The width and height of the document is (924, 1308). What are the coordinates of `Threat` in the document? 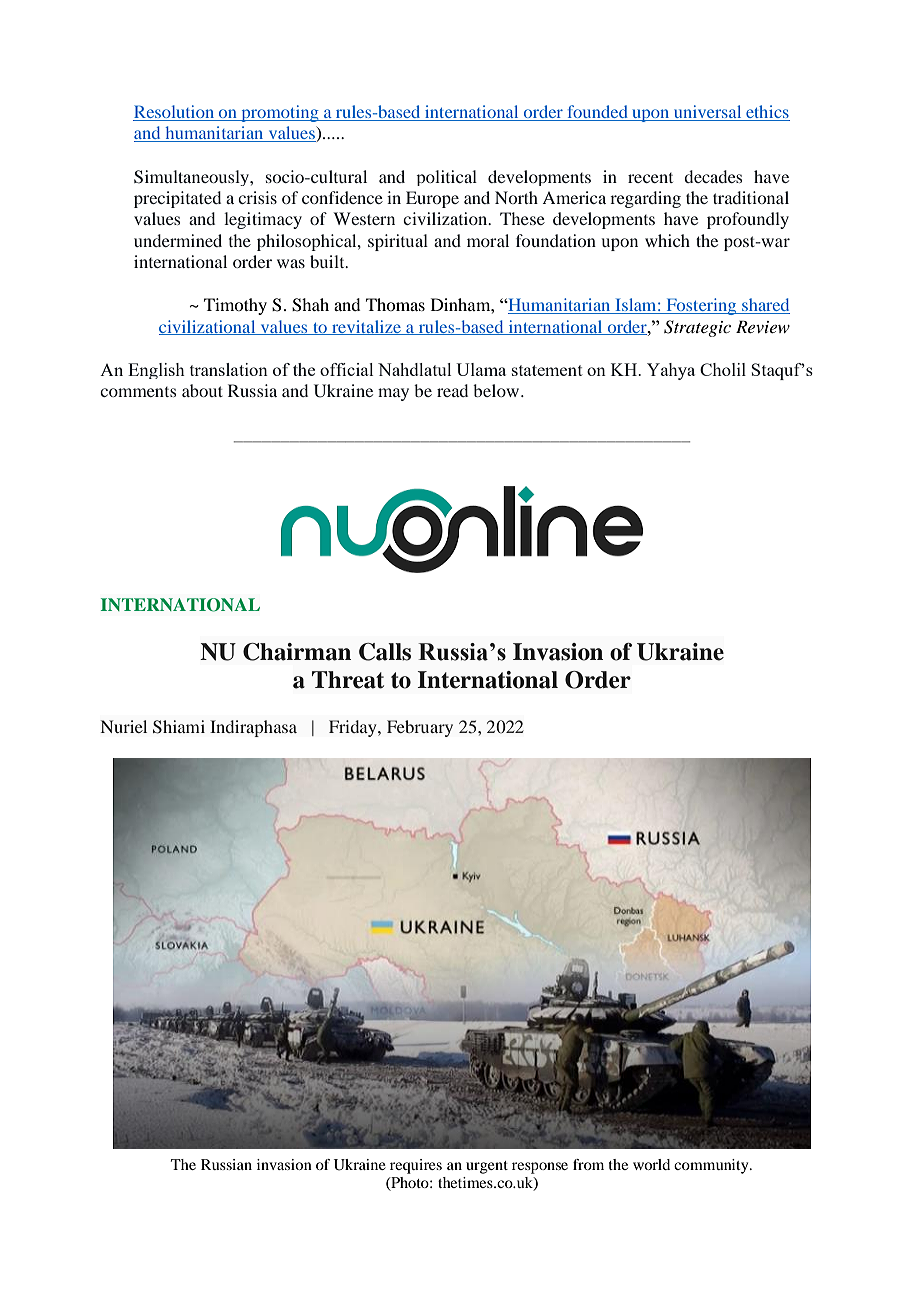 It's located at (348, 680).
